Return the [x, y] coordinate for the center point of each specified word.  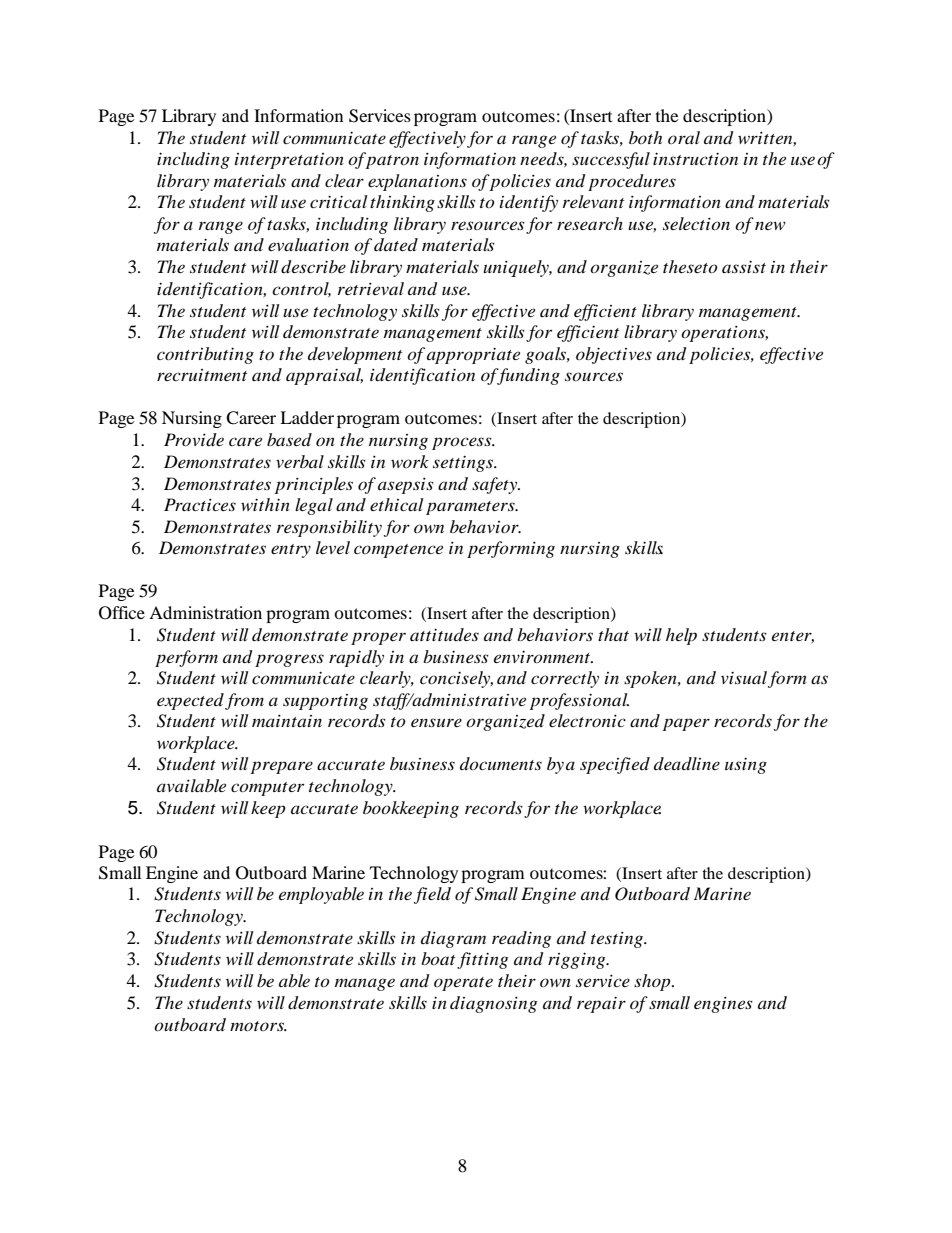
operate [463, 984]
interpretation [289, 161]
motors [258, 1026]
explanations [417, 182]
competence [398, 551]
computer [267, 789]
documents [501, 763]
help [681, 636]
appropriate [473, 355]
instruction [695, 158]
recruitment [202, 375]
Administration [205, 612]
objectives [614, 355]
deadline [687, 763]
